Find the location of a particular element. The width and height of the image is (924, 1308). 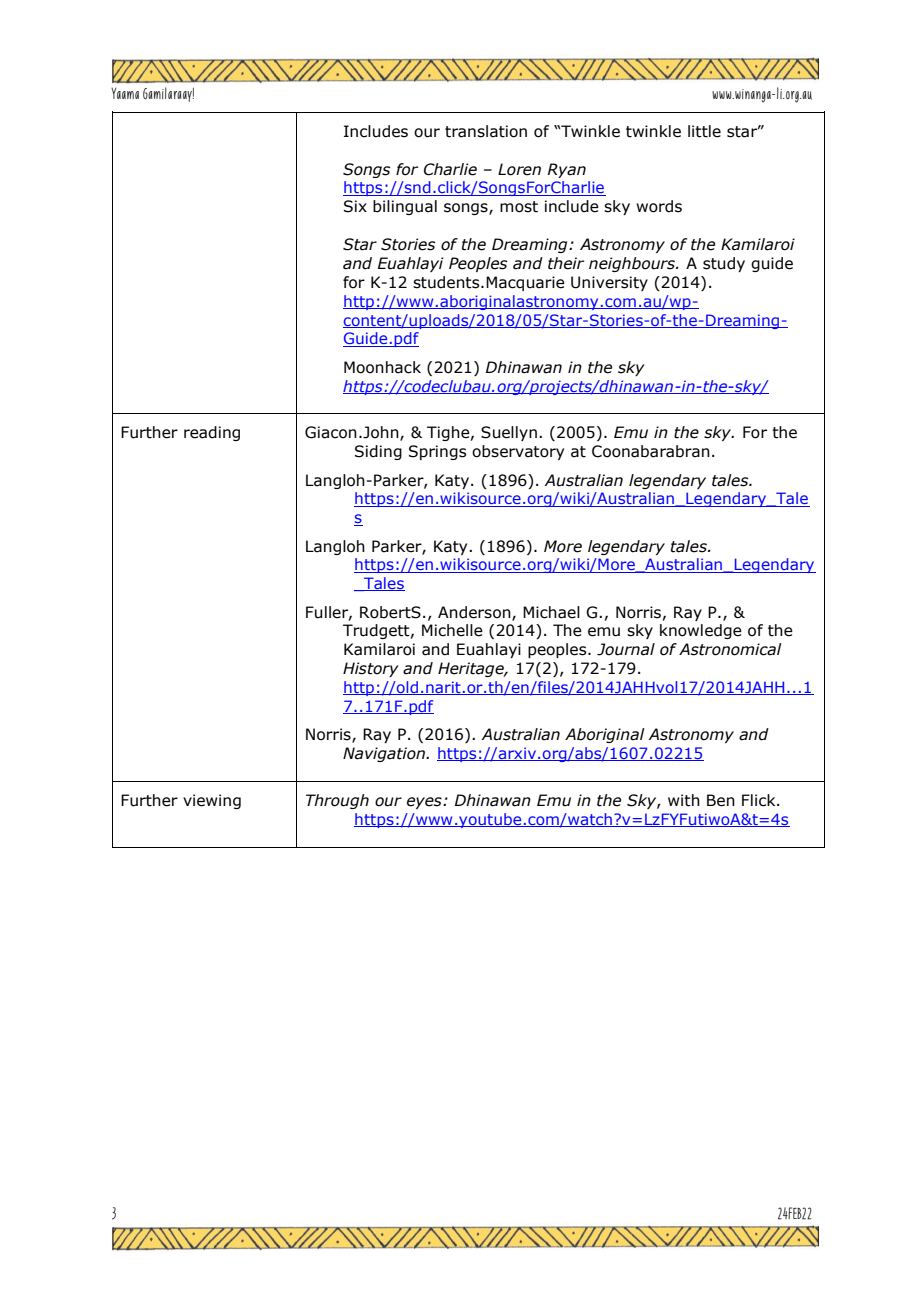

reading is located at coordinates (212, 433).
